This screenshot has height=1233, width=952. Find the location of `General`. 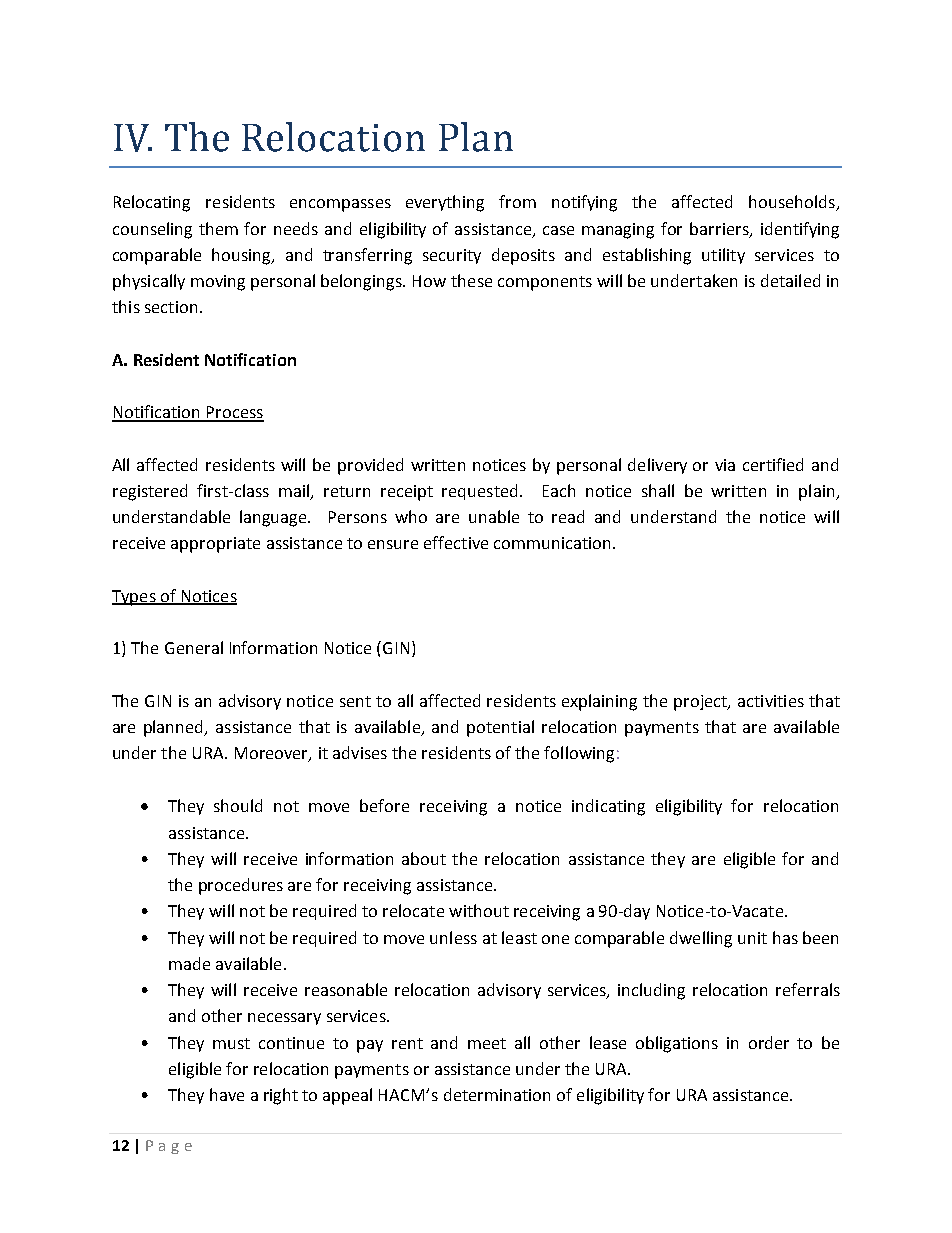

General is located at coordinates (194, 647).
